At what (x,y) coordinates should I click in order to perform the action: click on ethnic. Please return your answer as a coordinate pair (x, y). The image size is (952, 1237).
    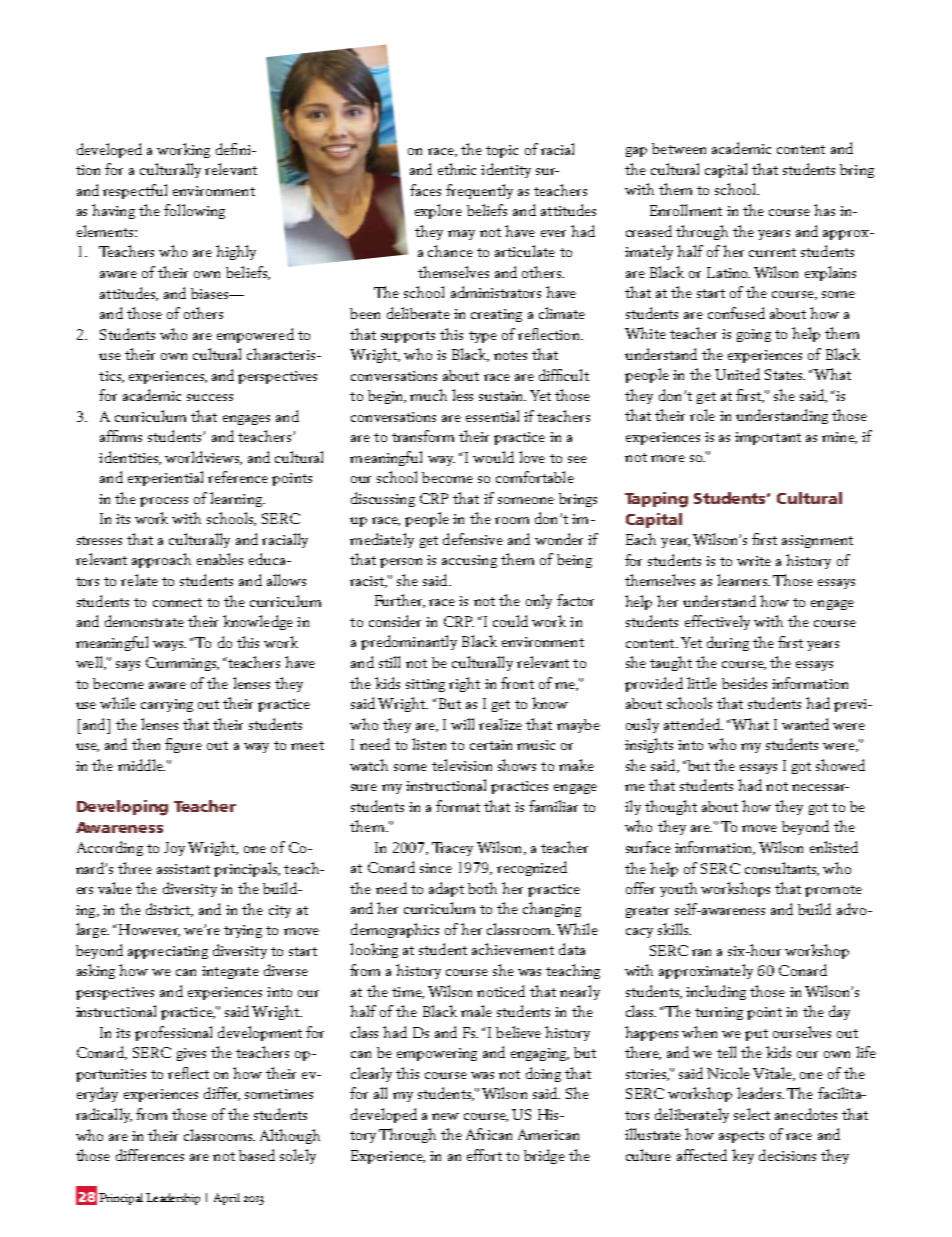
    Looking at the image, I should click on (457, 169).
